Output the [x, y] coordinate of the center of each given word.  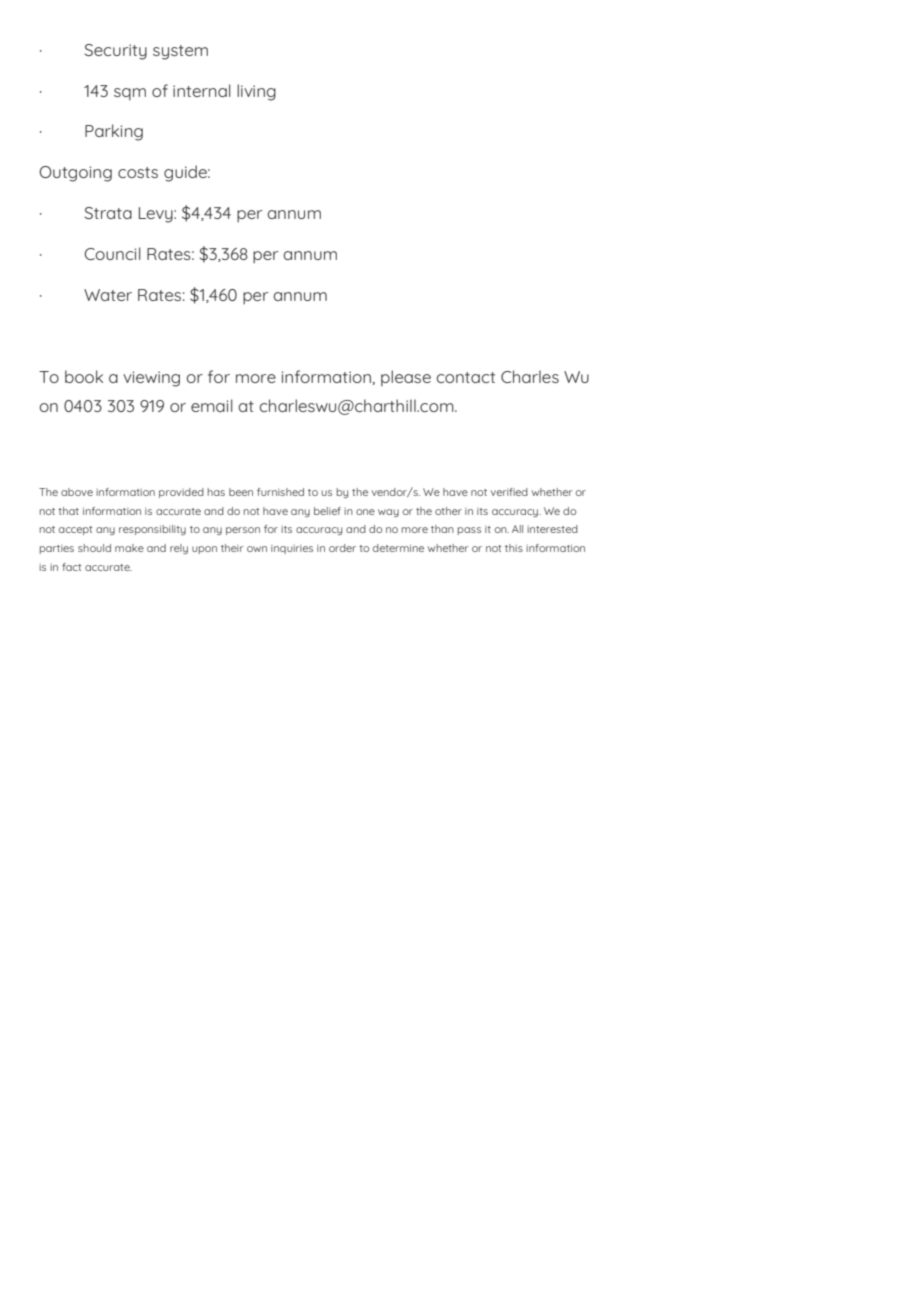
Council [112, 253]
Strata [108, 213]
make [129, 548]
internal [202, 90]
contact [465, 377]
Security [115, 52]
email [212, 405]
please [406, 378]
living [256, 92]
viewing [151, 379]
